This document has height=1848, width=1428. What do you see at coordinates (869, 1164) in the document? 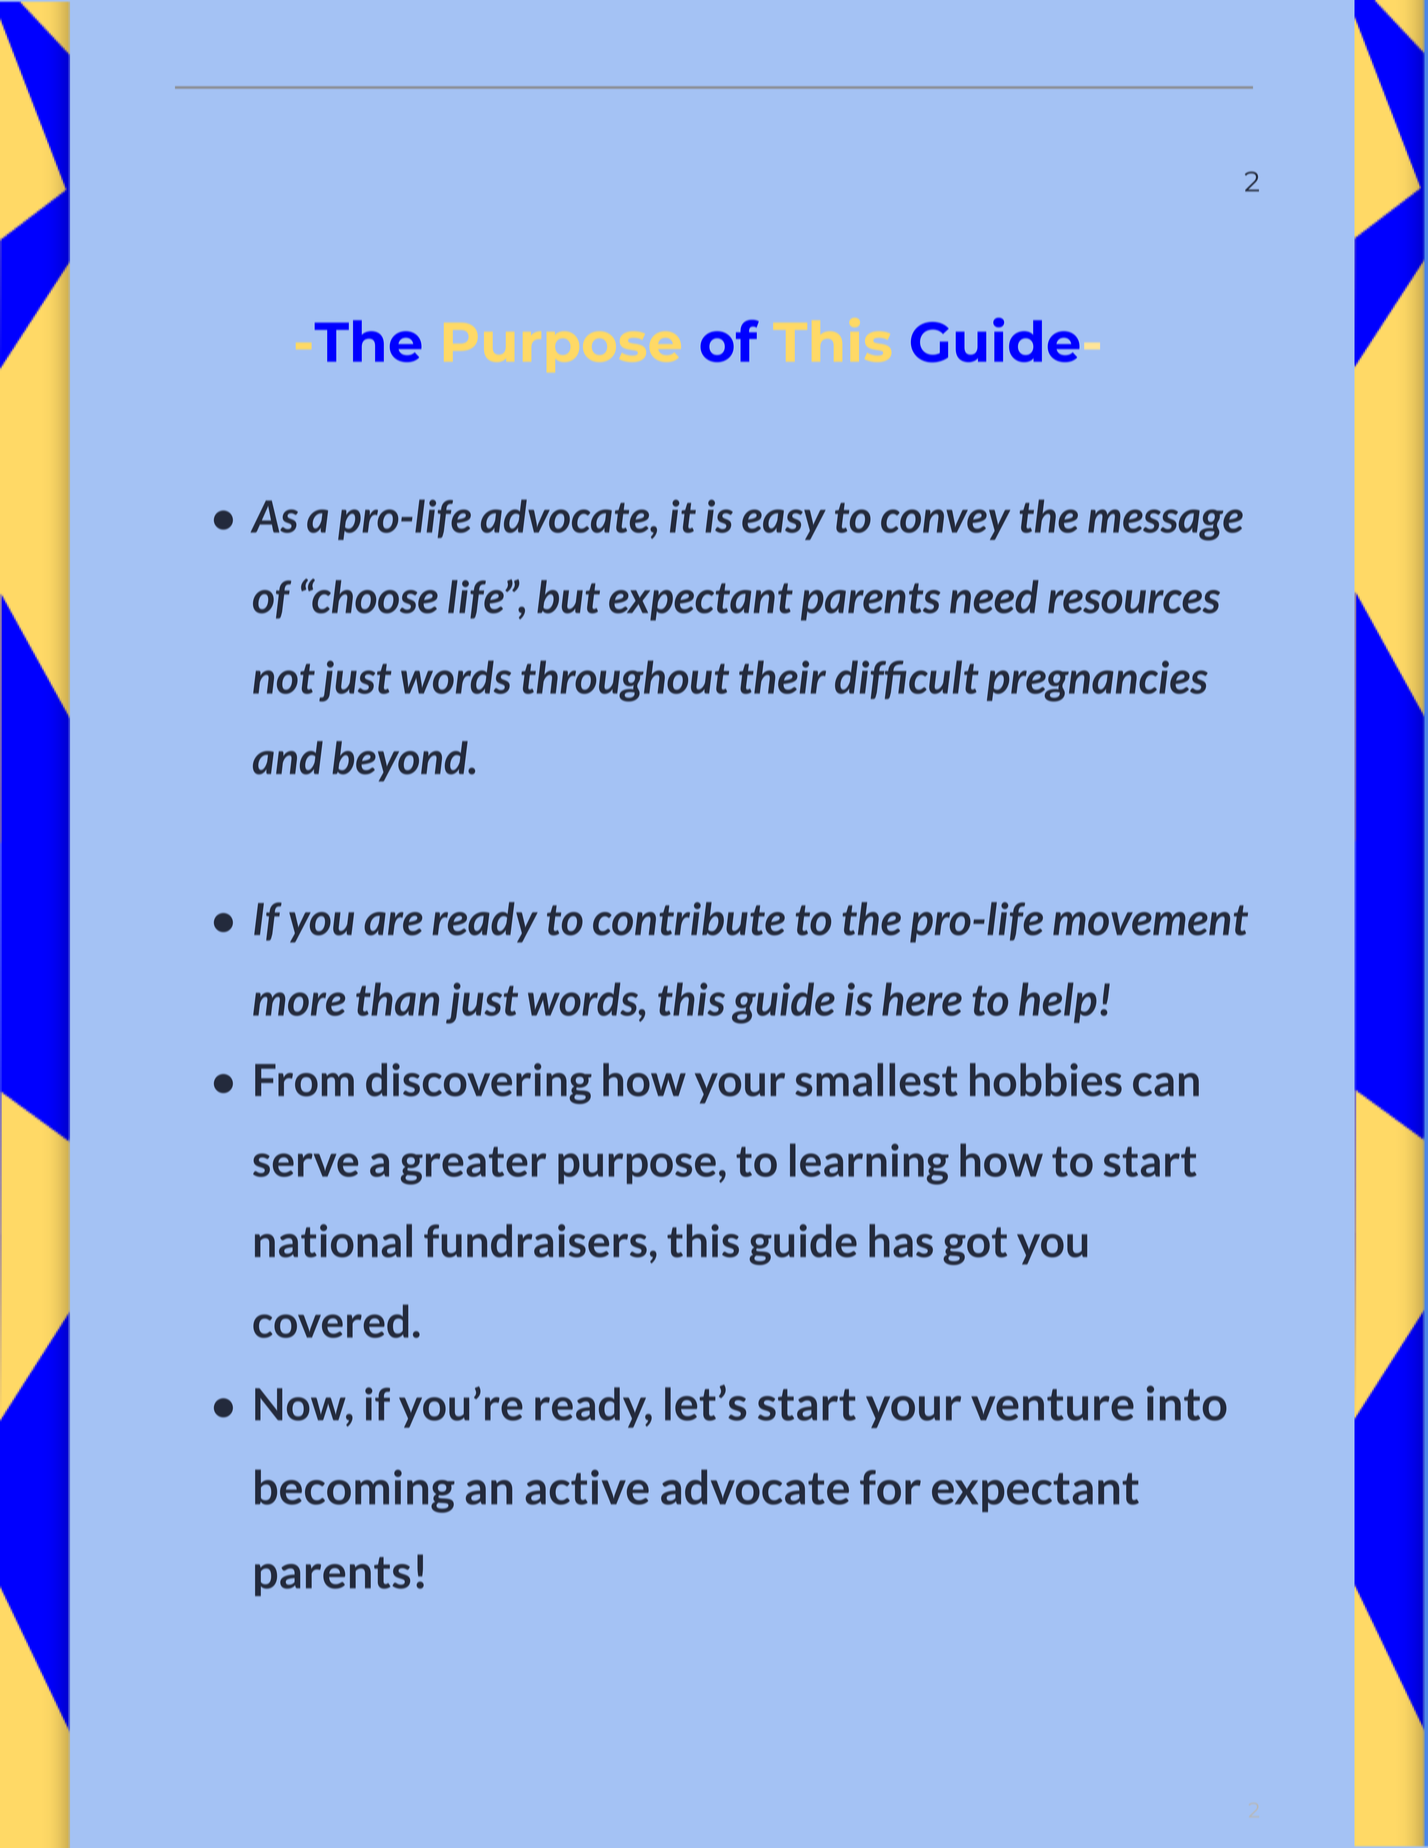
I see `learning` at bounding box center [869, 1164].
